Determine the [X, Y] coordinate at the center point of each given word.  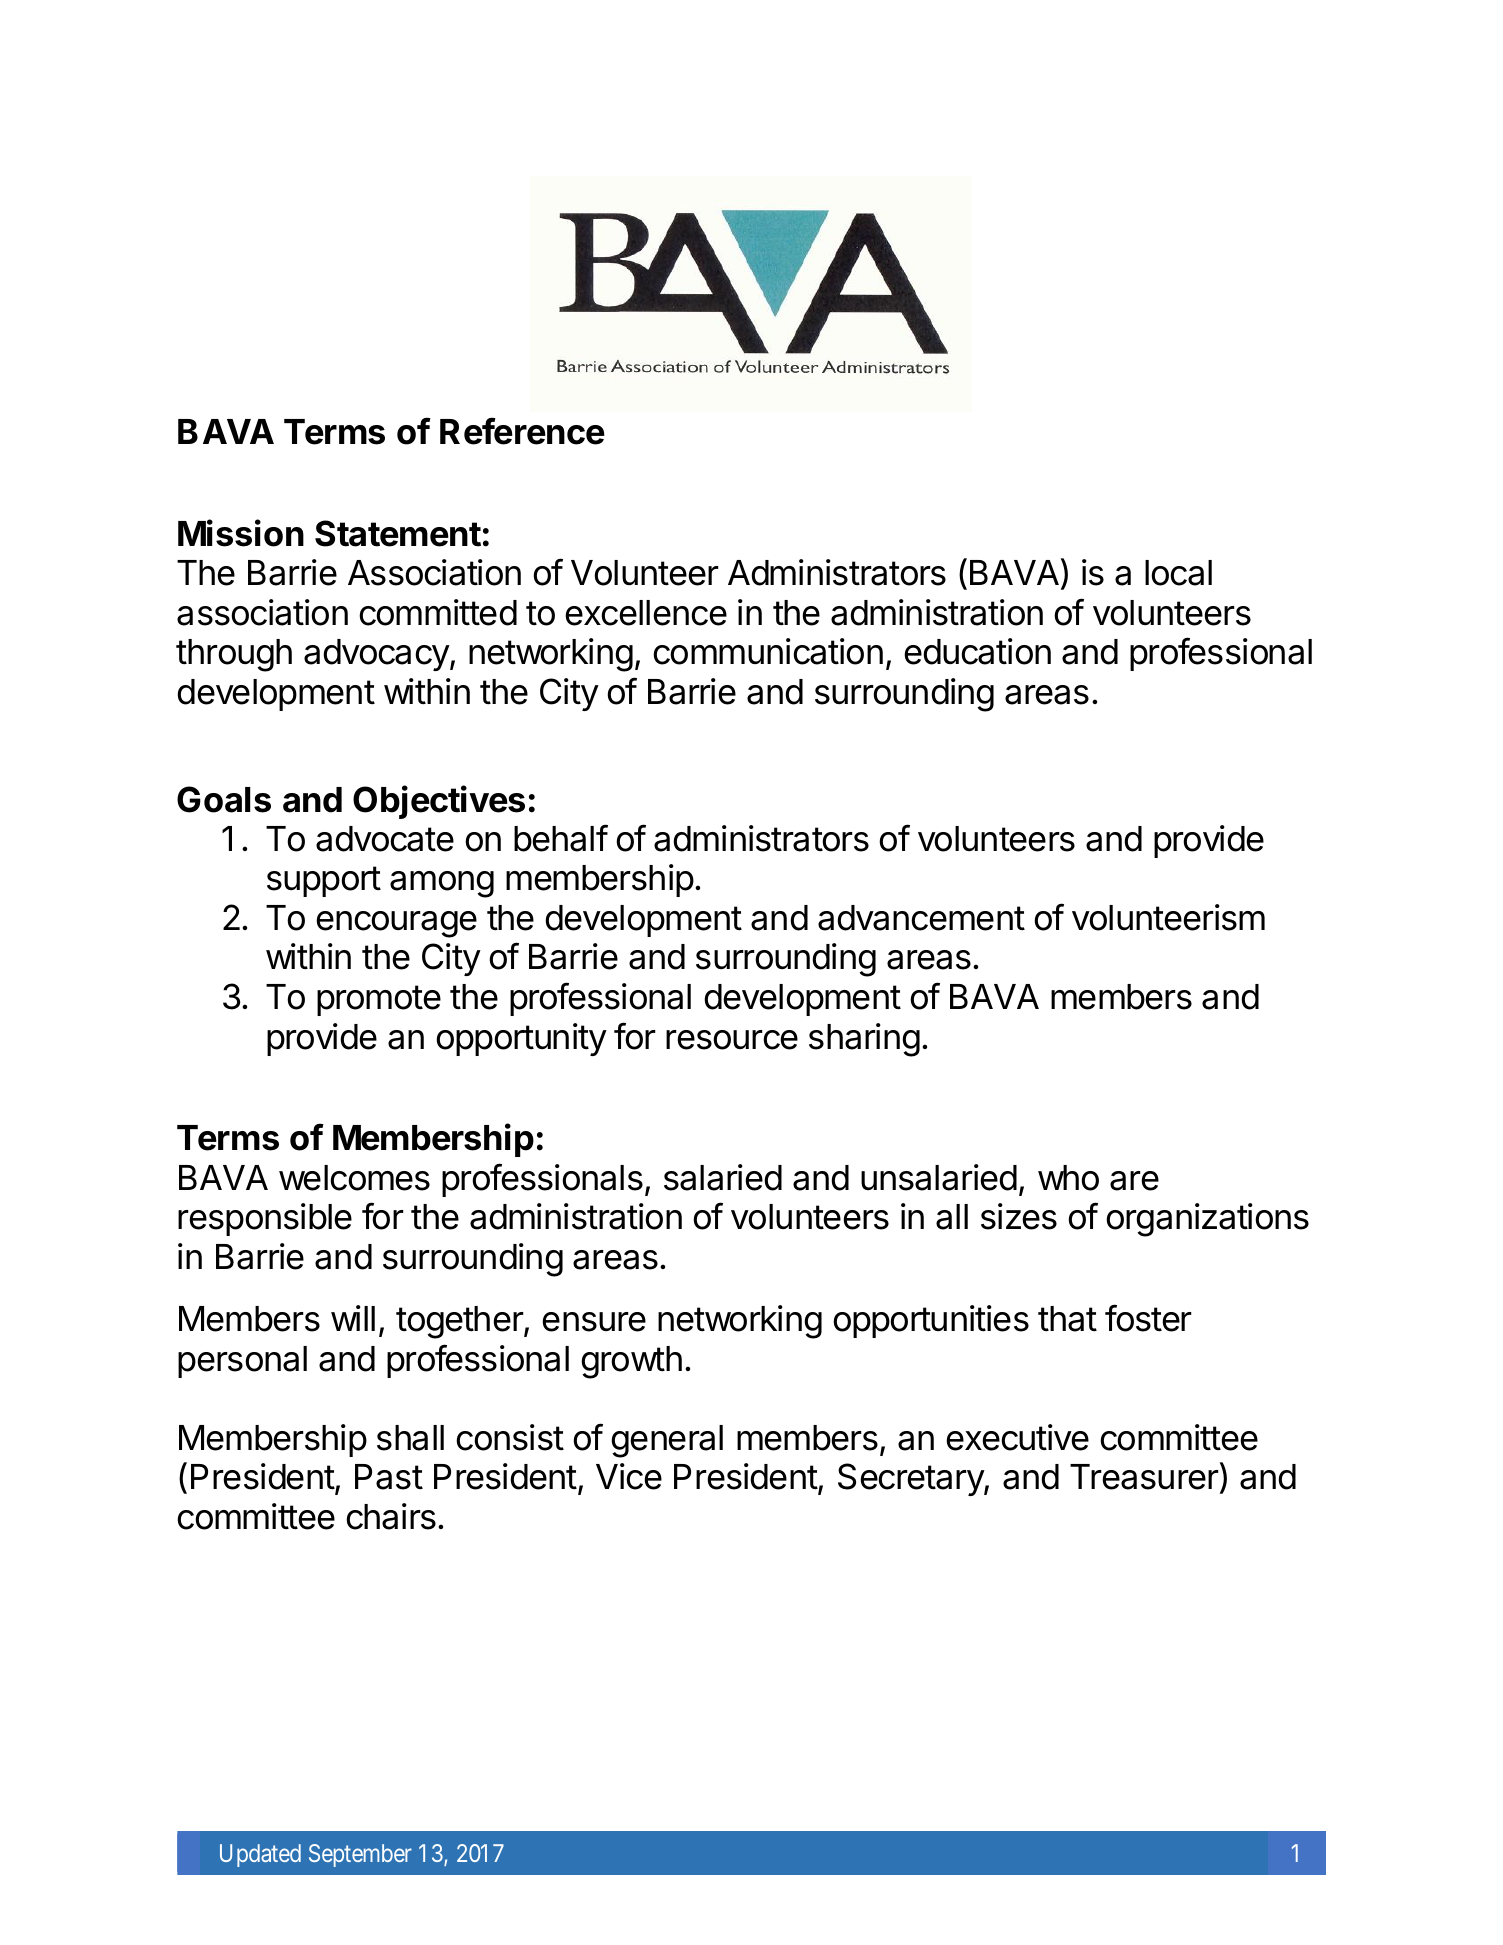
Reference [522, 431]
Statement [398, 533]
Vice [629, 1476]
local [1178, 573]
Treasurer [1145, 1478]
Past [389, 1477]
